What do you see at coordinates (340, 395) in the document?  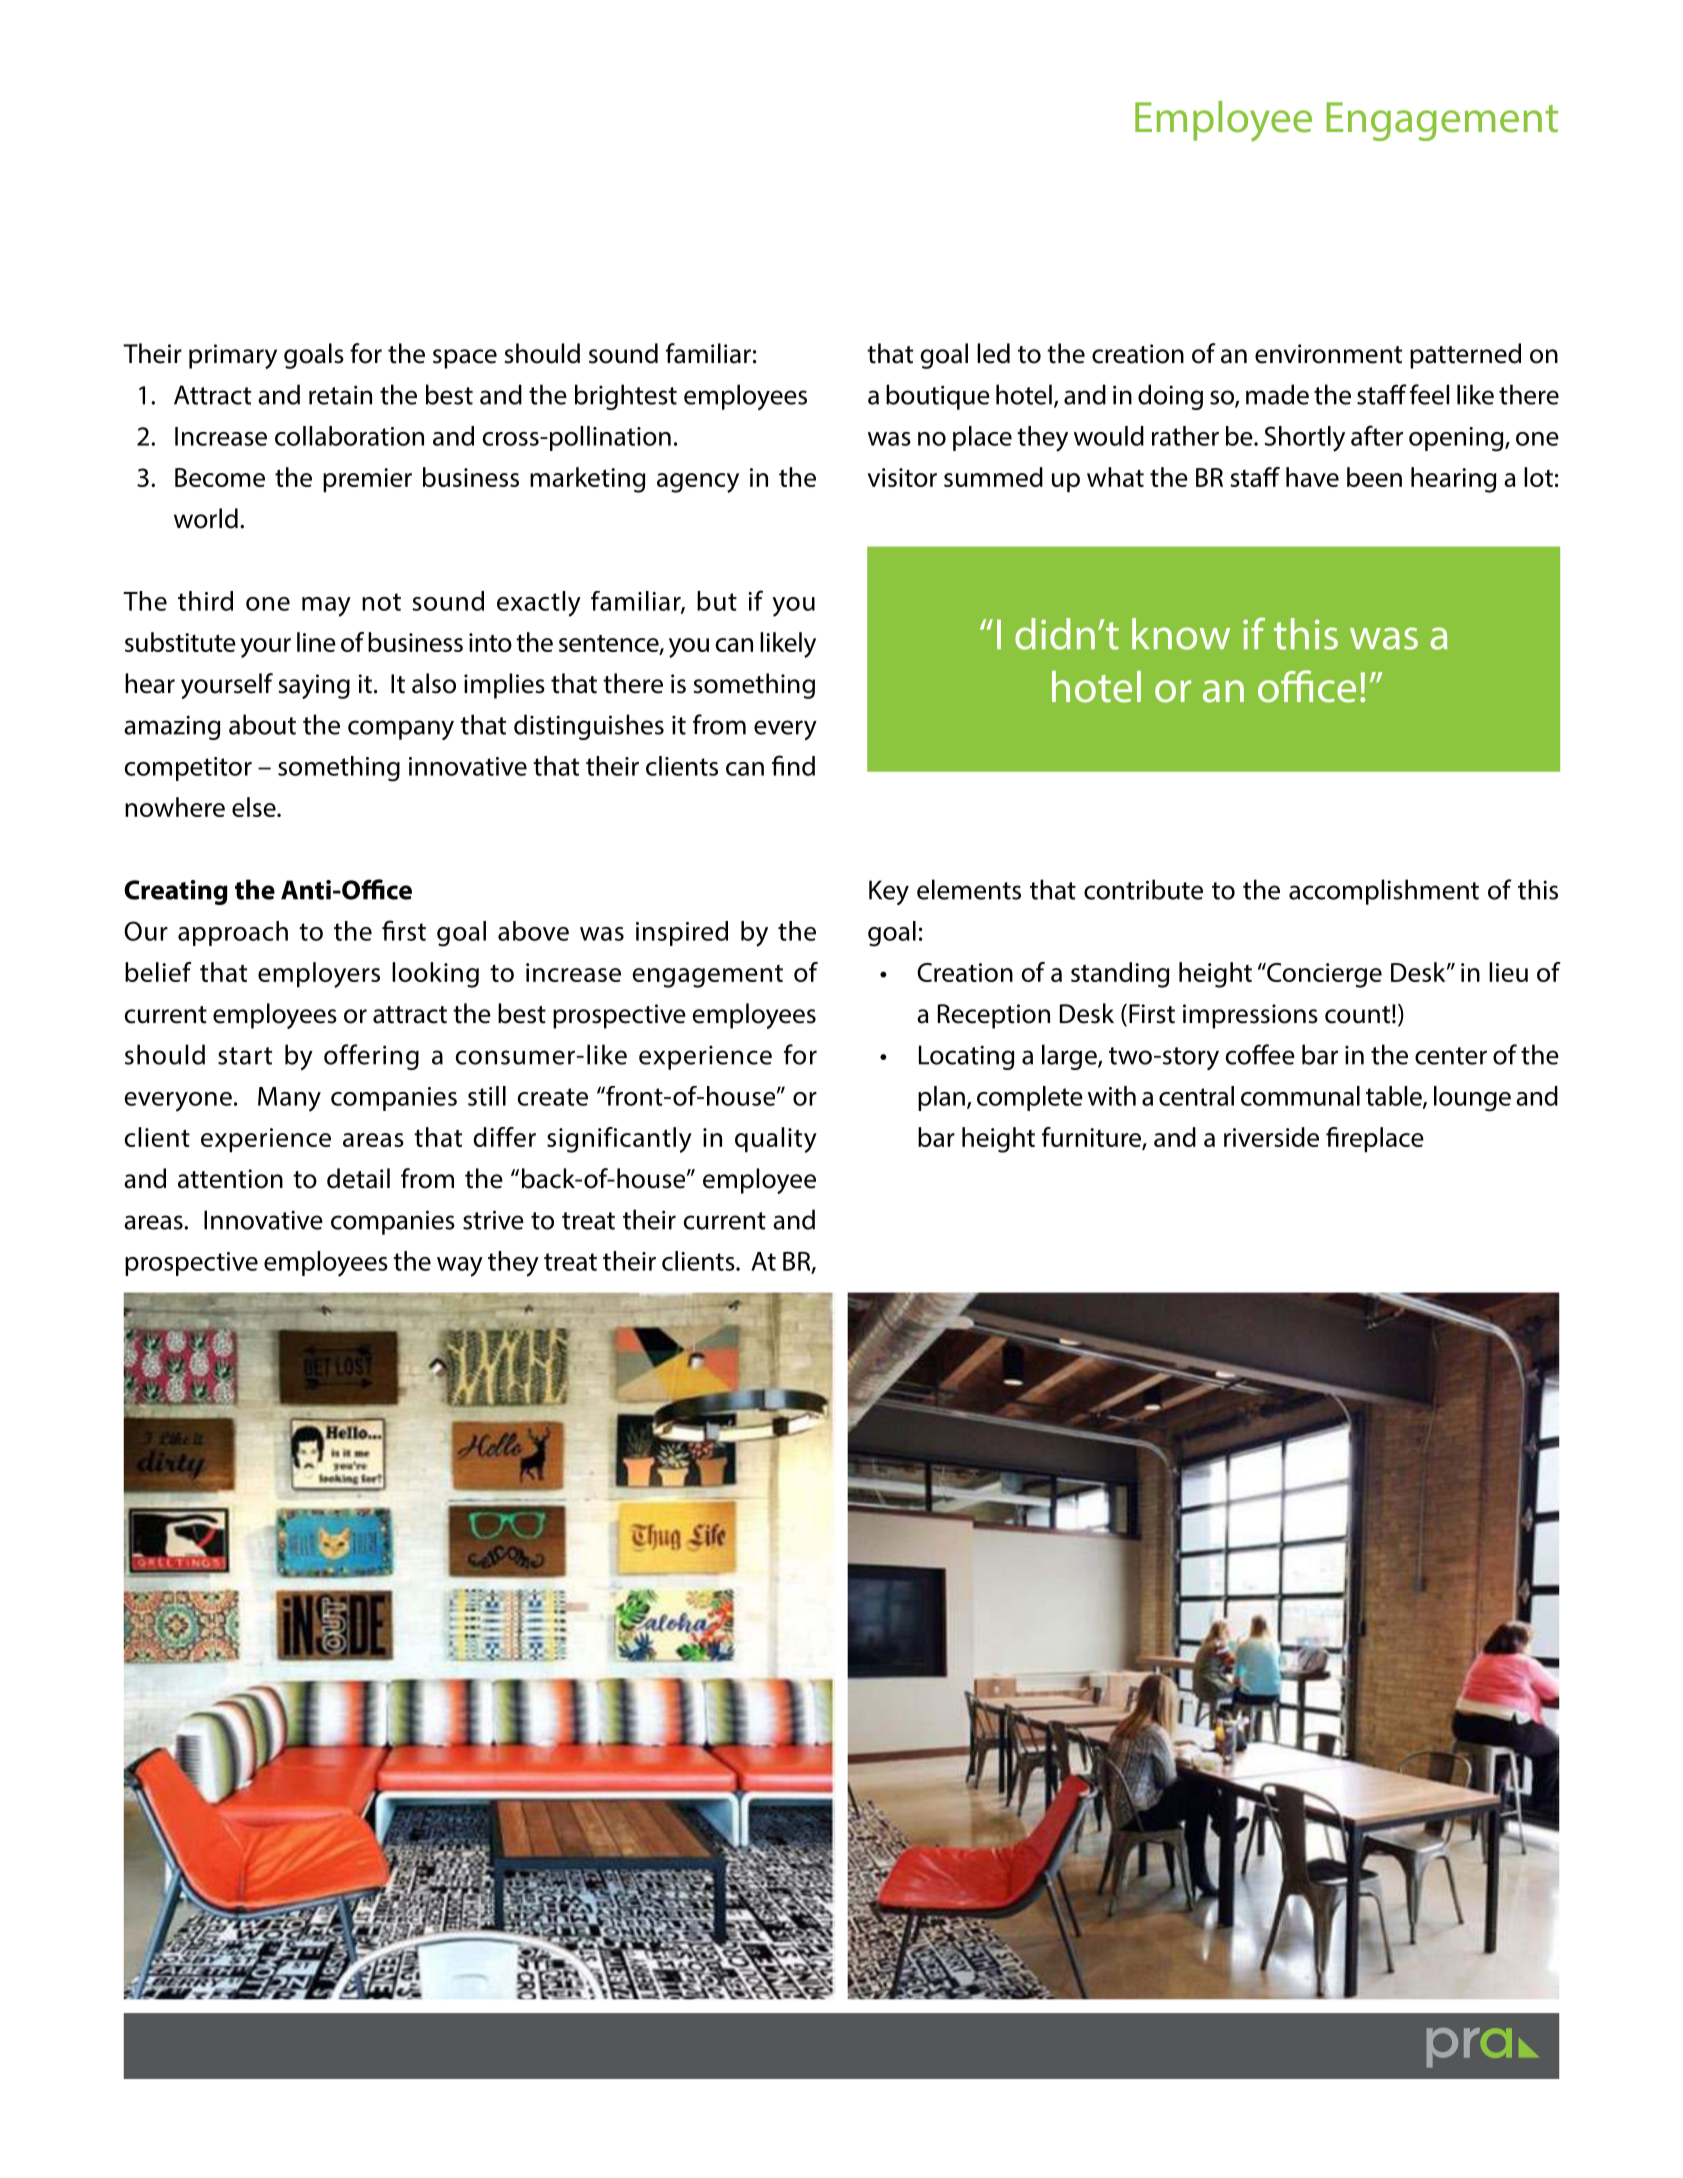 I see `retain` at bounding box center [340, 395].
